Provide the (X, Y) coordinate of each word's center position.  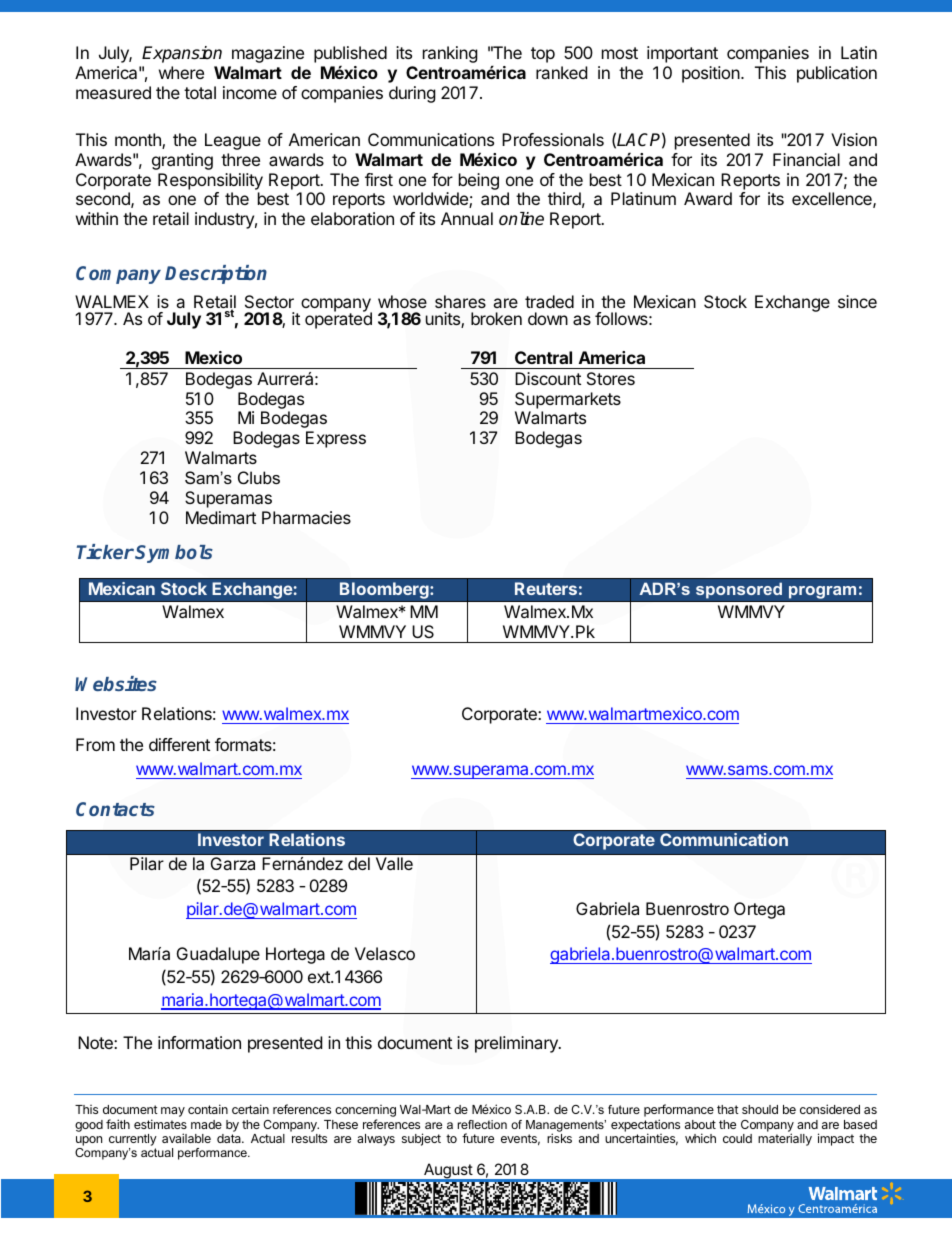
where (181, 72)
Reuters (546, 588)
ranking (450, 54)
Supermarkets (568, 400)
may (173, 1112)
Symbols (174, 554)
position (711, 74)
